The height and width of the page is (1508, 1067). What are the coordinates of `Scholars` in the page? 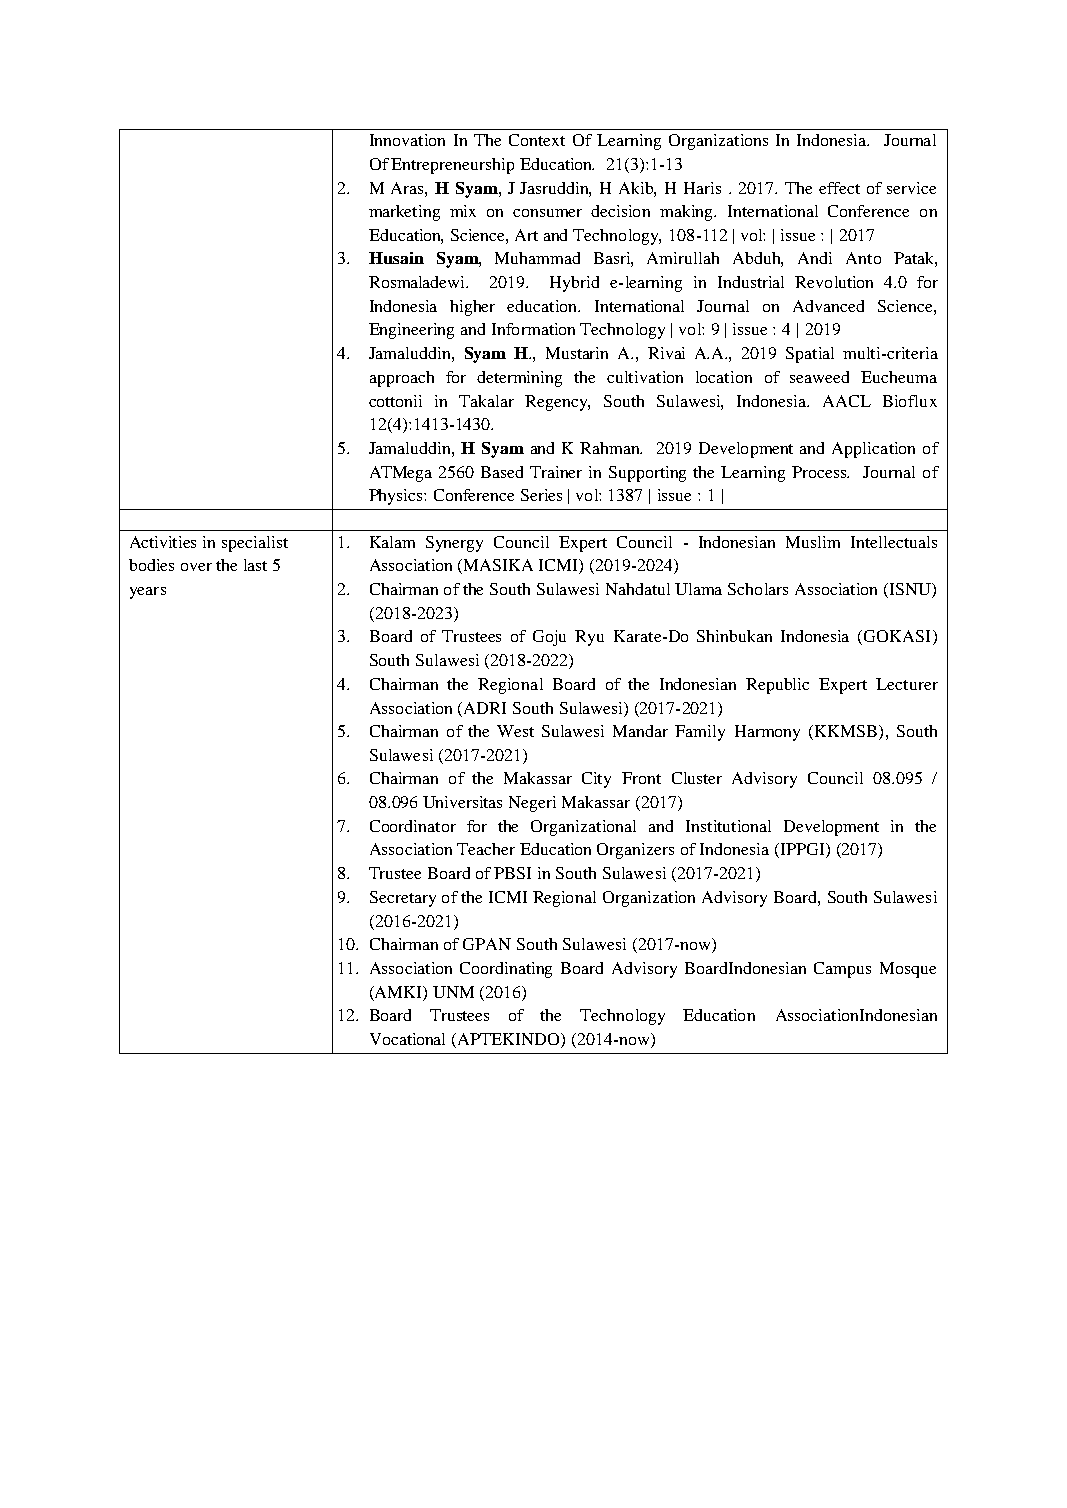 It's located at (758, 589).
